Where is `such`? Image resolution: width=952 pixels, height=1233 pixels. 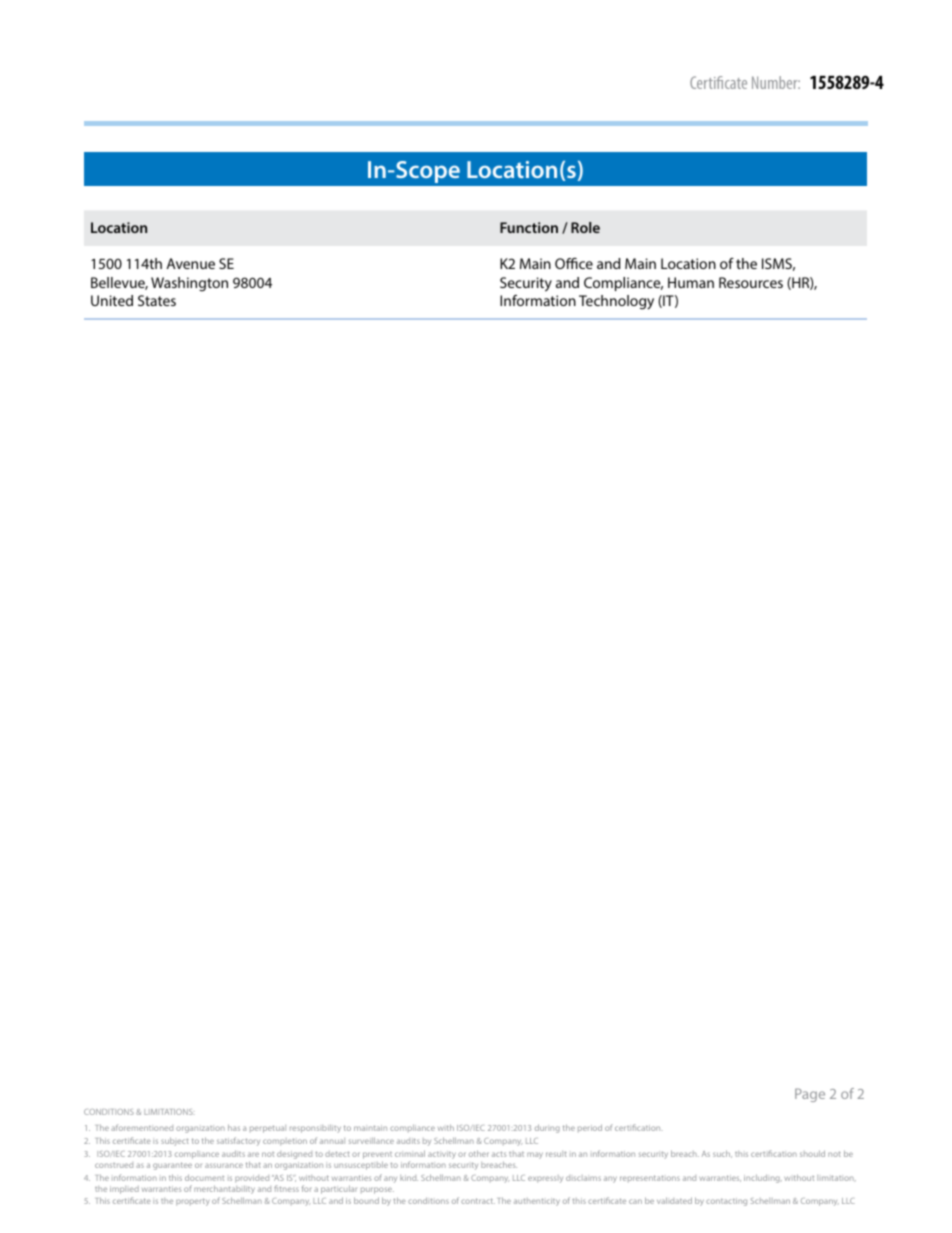 such is located at coordinates (722, 1154).
